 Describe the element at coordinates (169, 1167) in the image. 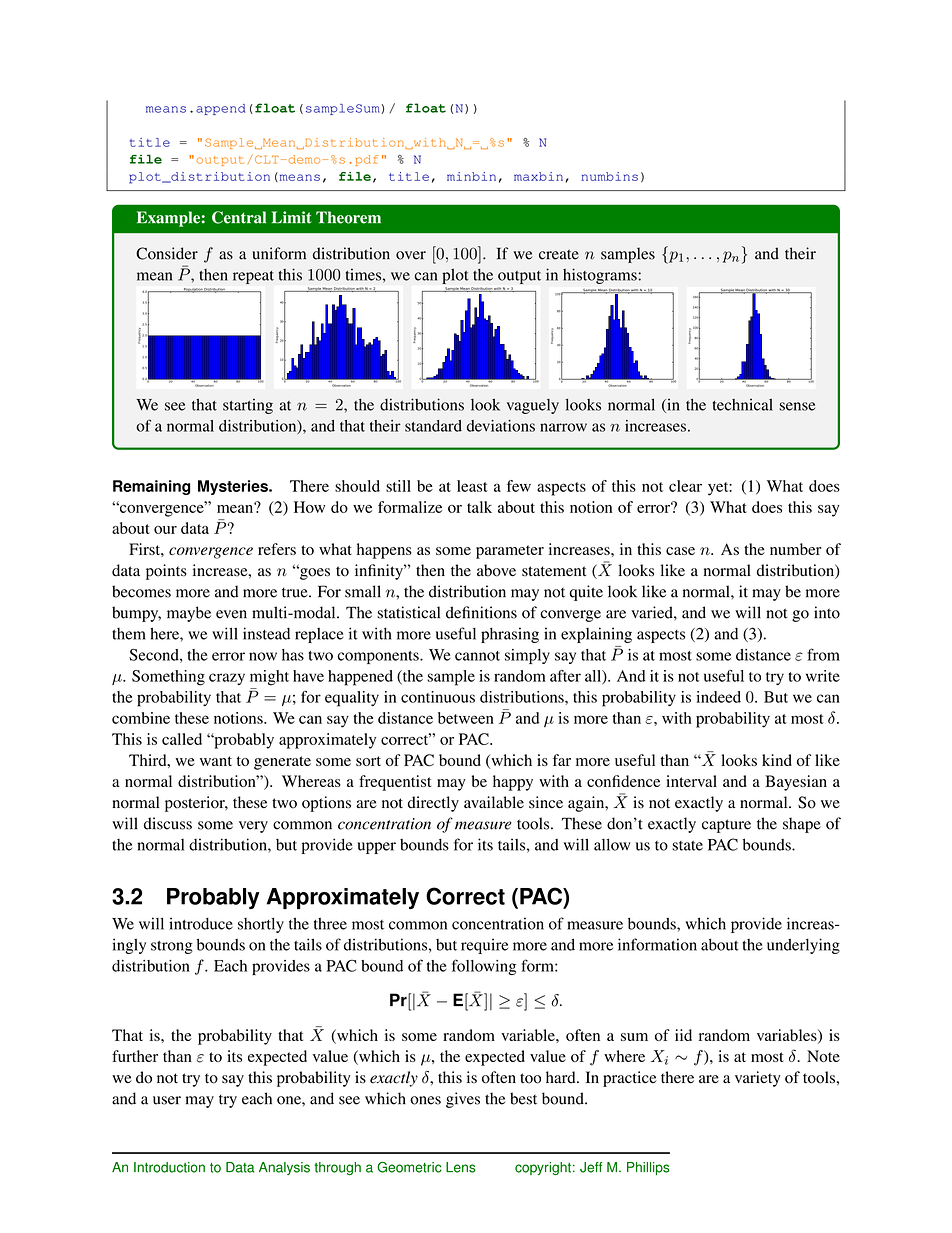

I see `Introduction` at that location.
